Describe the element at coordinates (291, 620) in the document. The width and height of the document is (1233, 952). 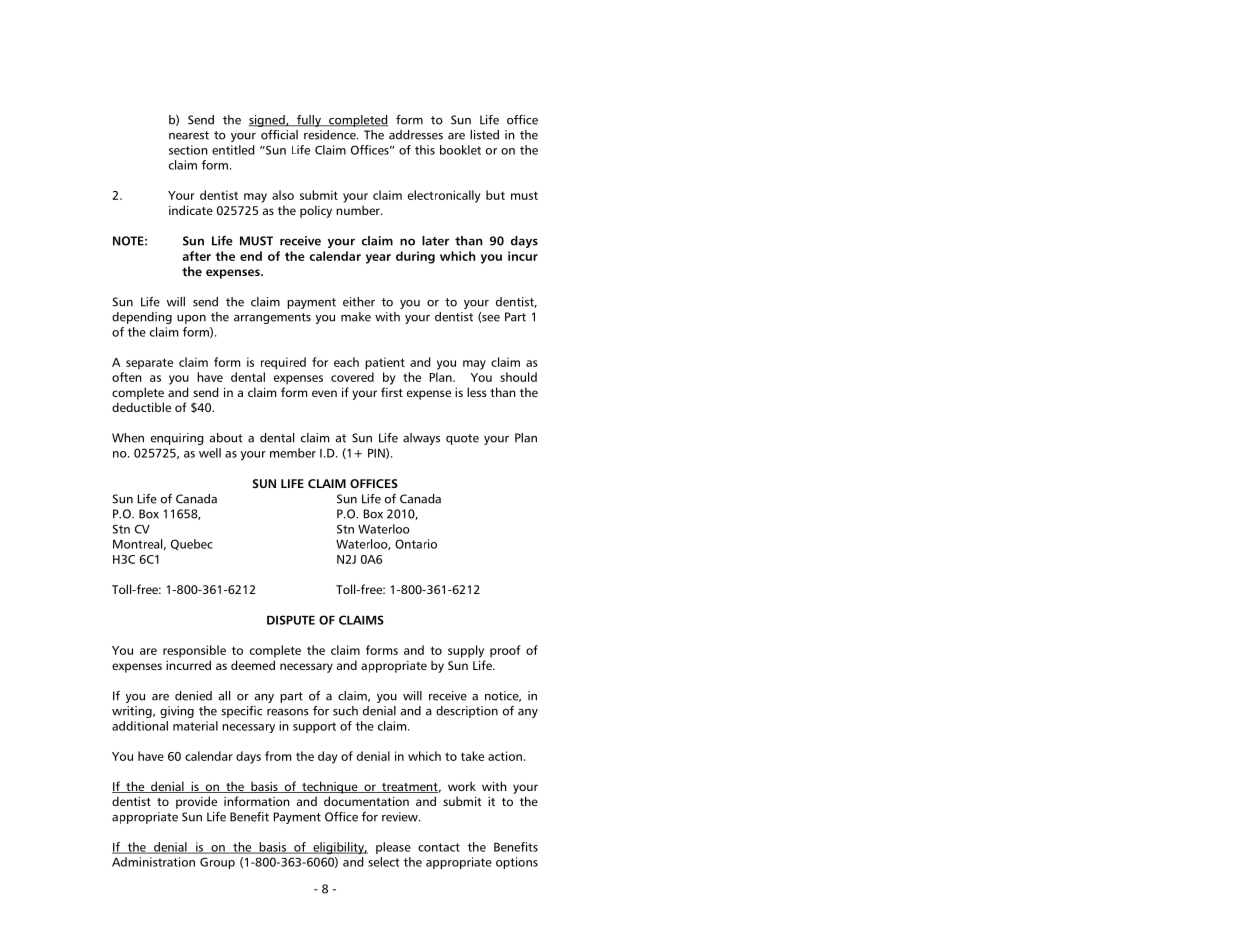
I see `DISPUTE` at that location.
